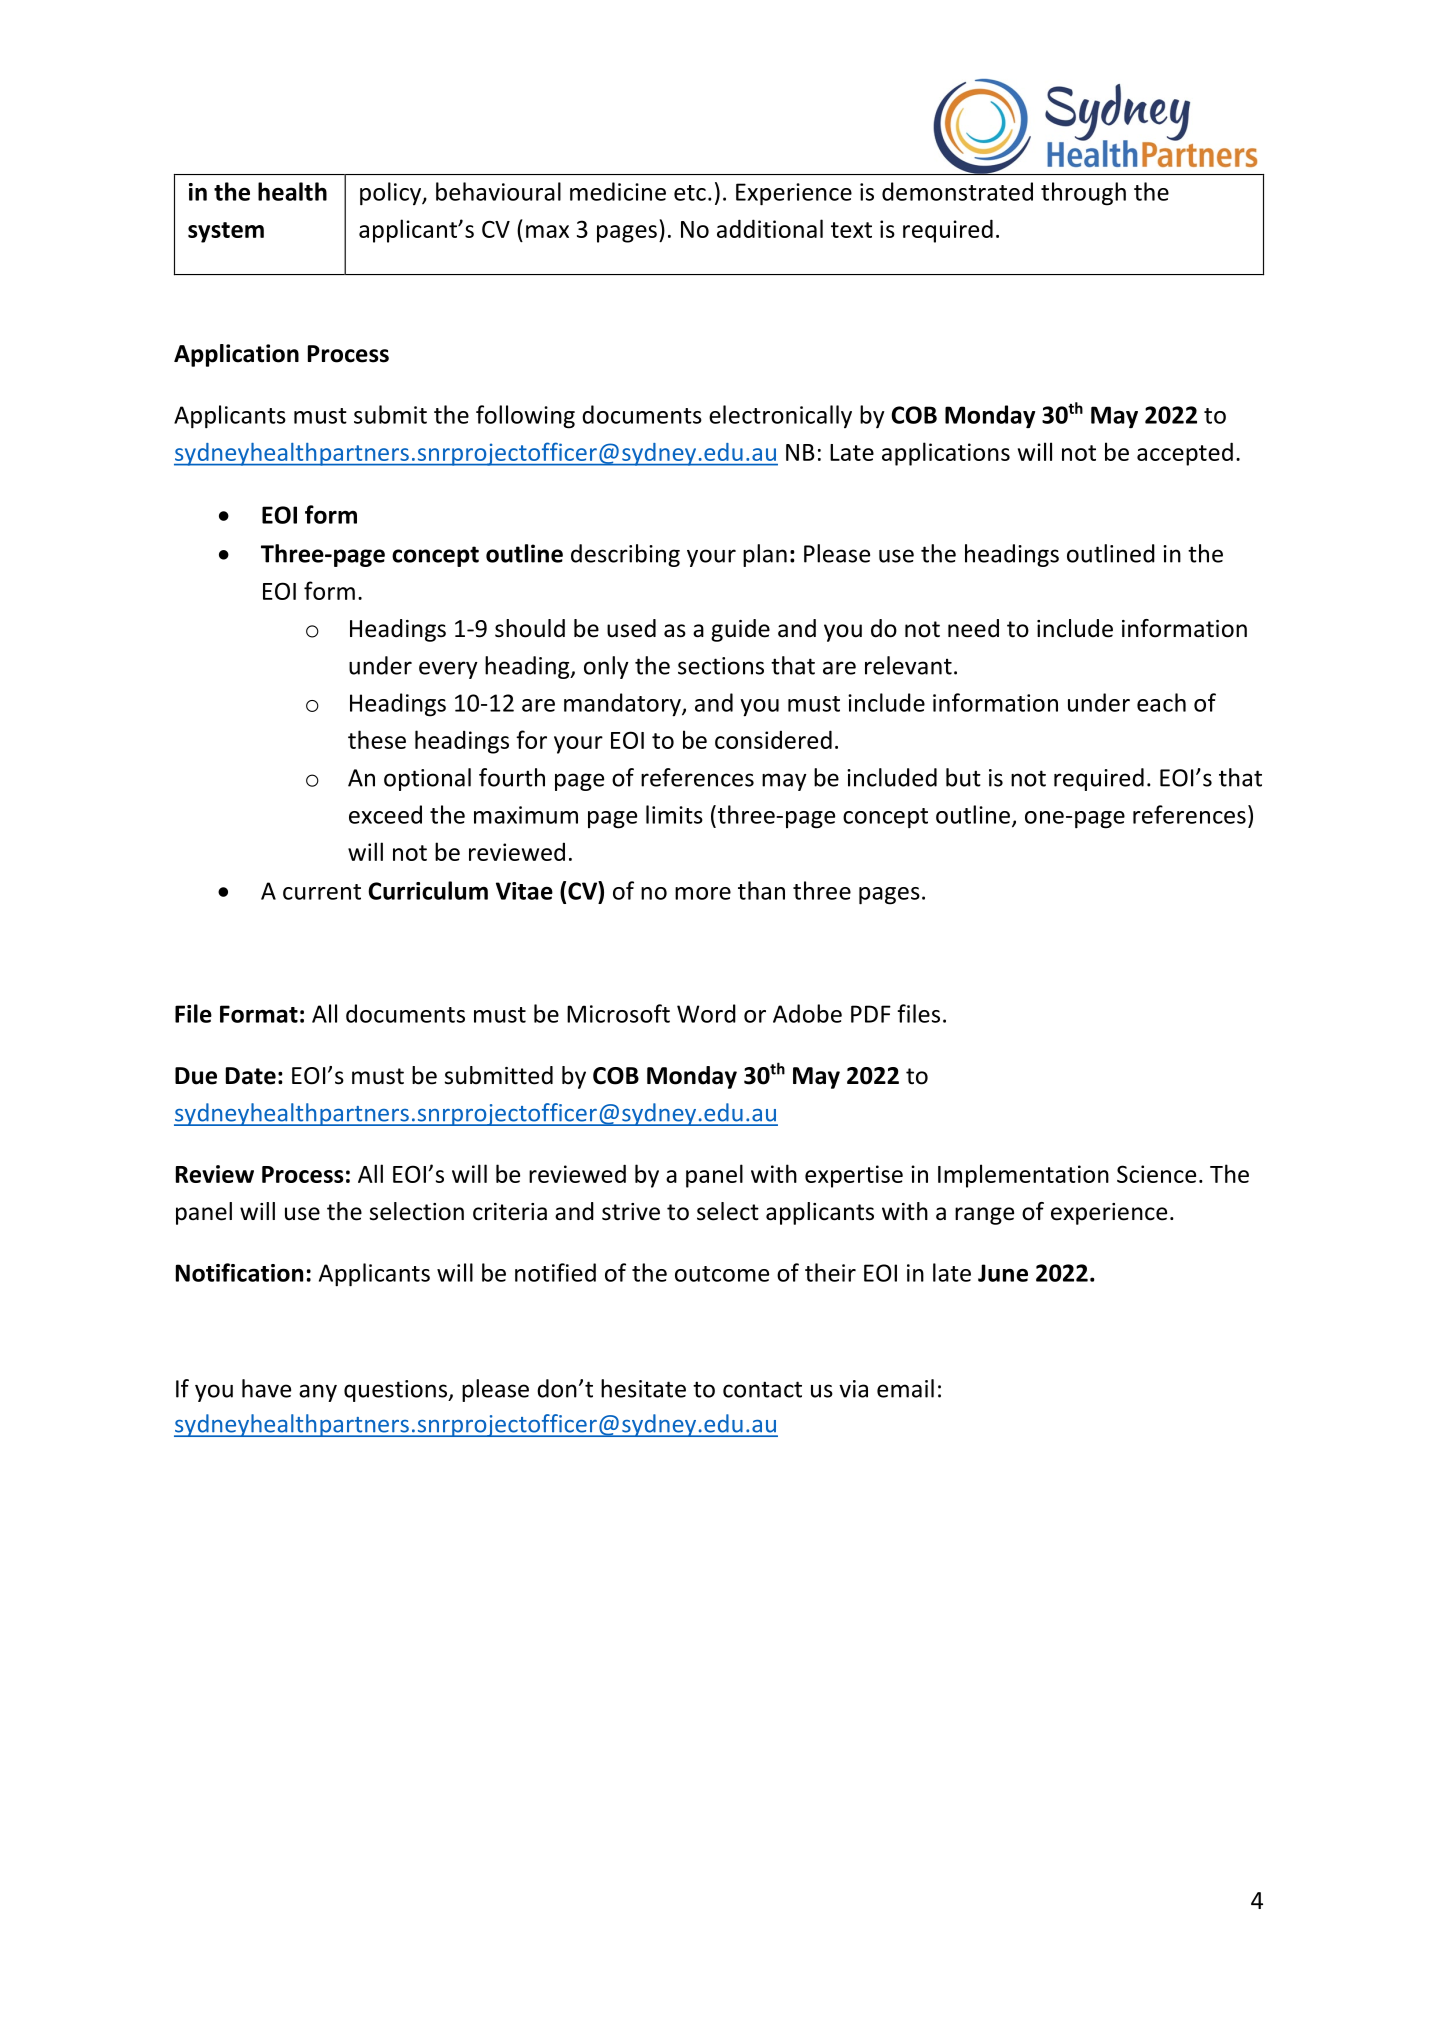  Describe the element at coordinates (690, 193) in the screenshot. I see `etc` at that location.
